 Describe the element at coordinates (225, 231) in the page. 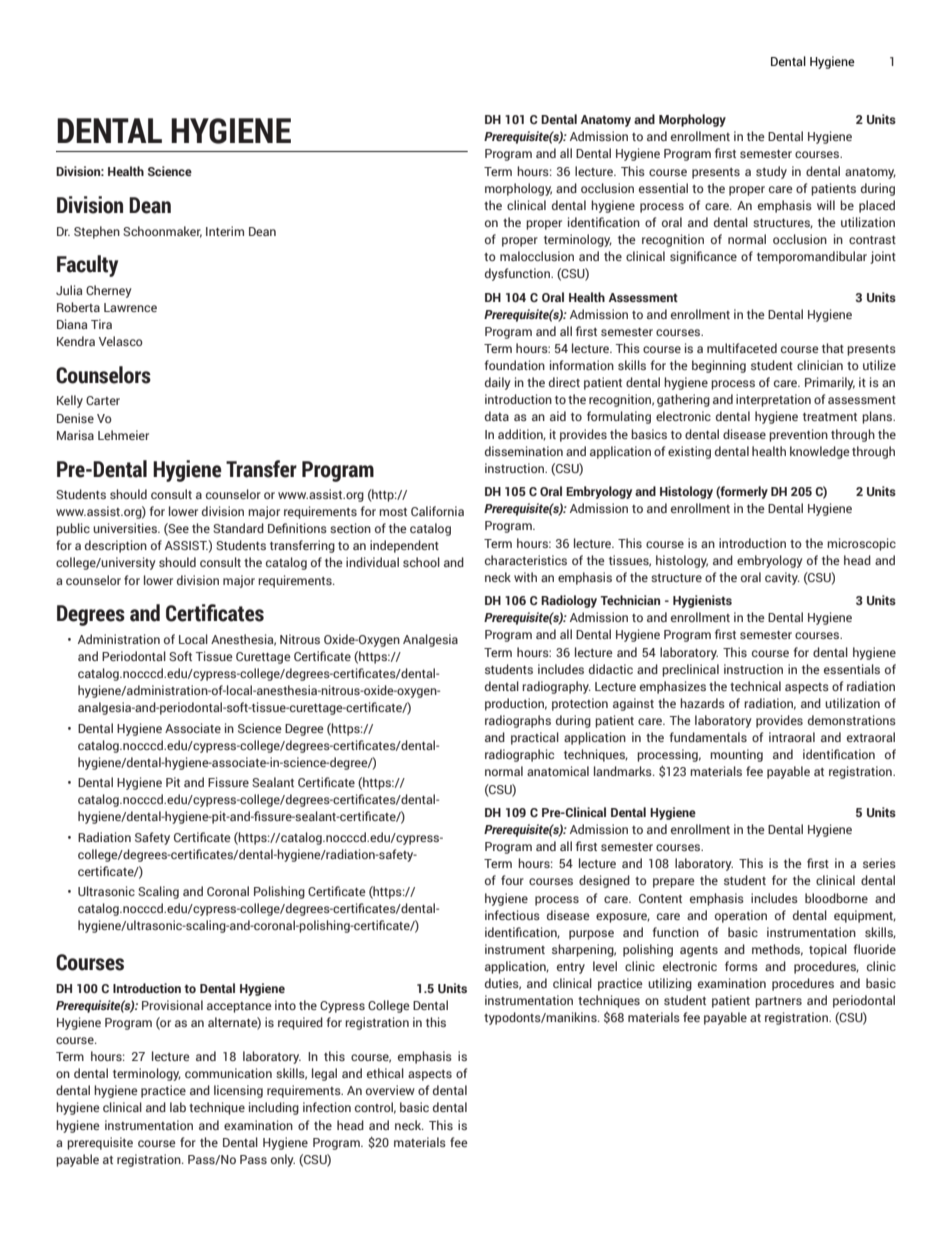

I see `Interim` at that location.
